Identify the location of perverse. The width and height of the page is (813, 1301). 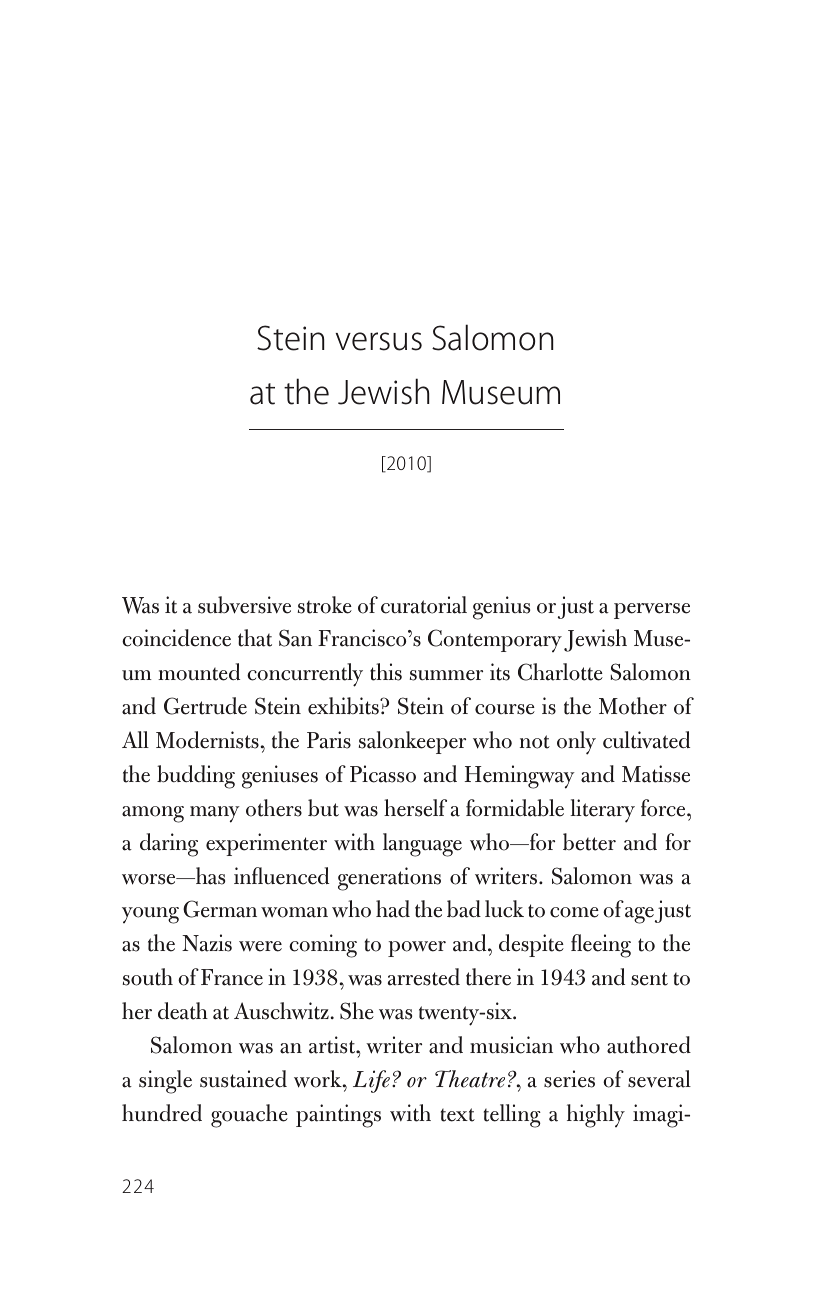
(652, 611).
